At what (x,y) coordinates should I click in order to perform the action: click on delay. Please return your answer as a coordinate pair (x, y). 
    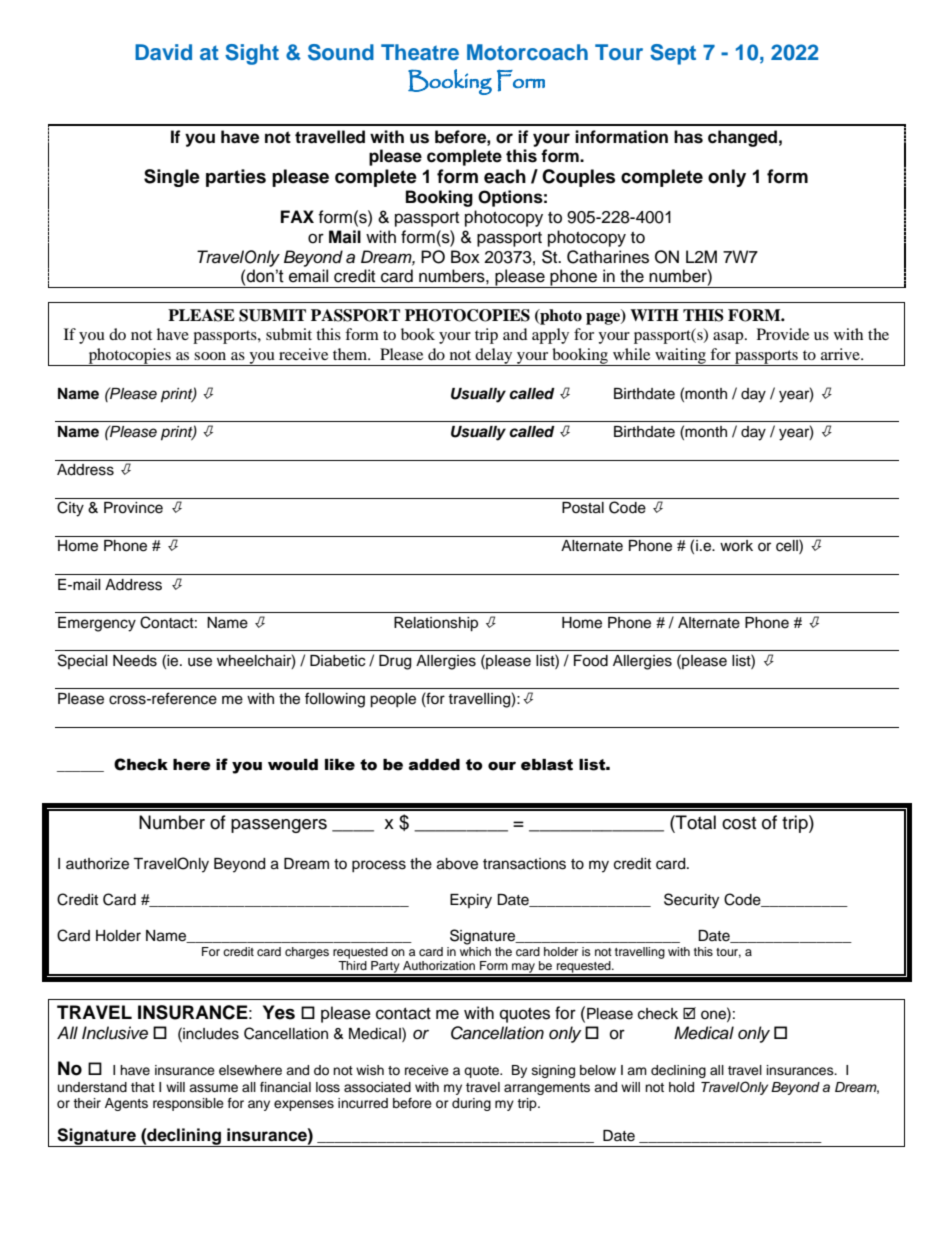
    Looking at the image, I should click on (494, 357).
